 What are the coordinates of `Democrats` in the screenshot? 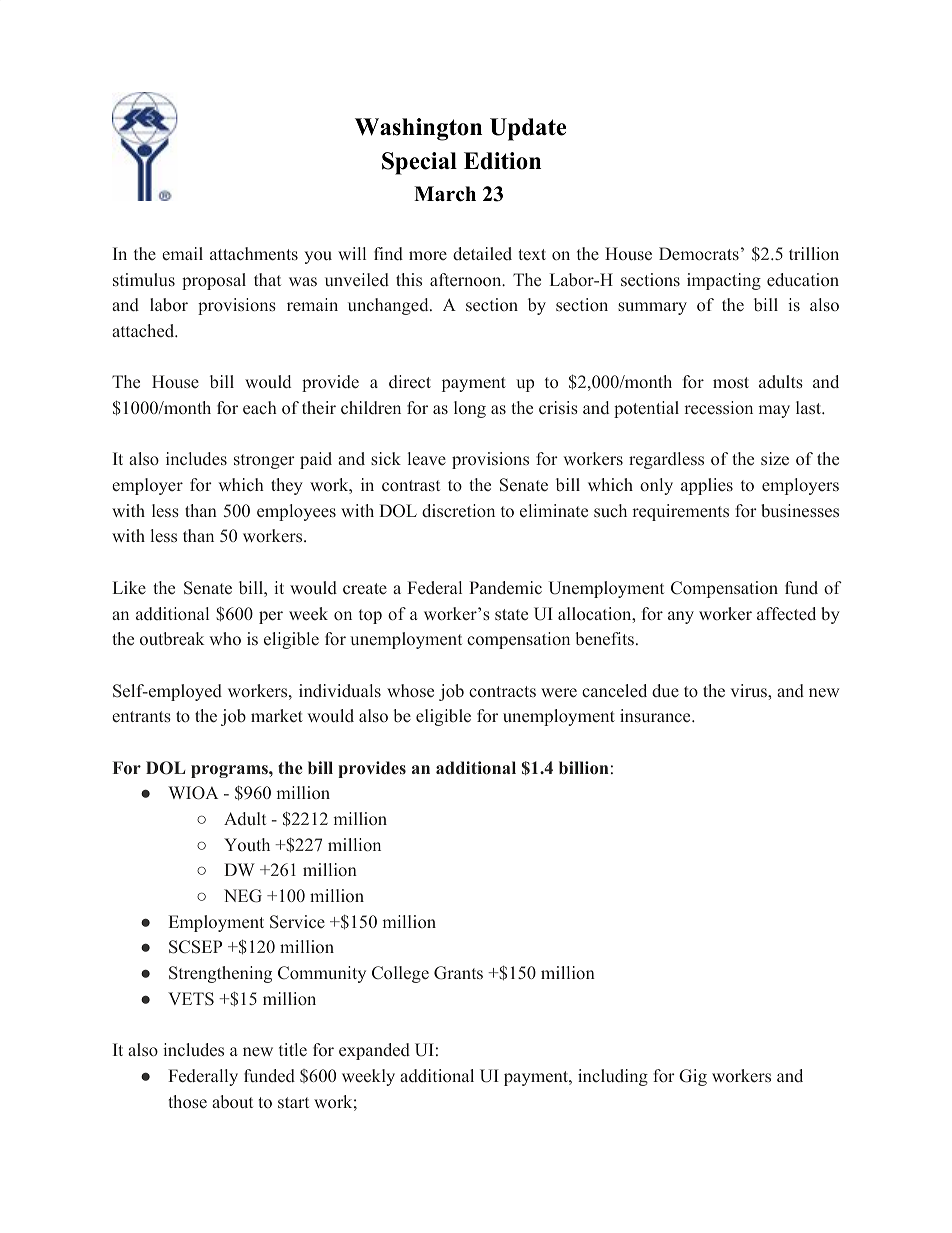 It's located at (699, 253).
